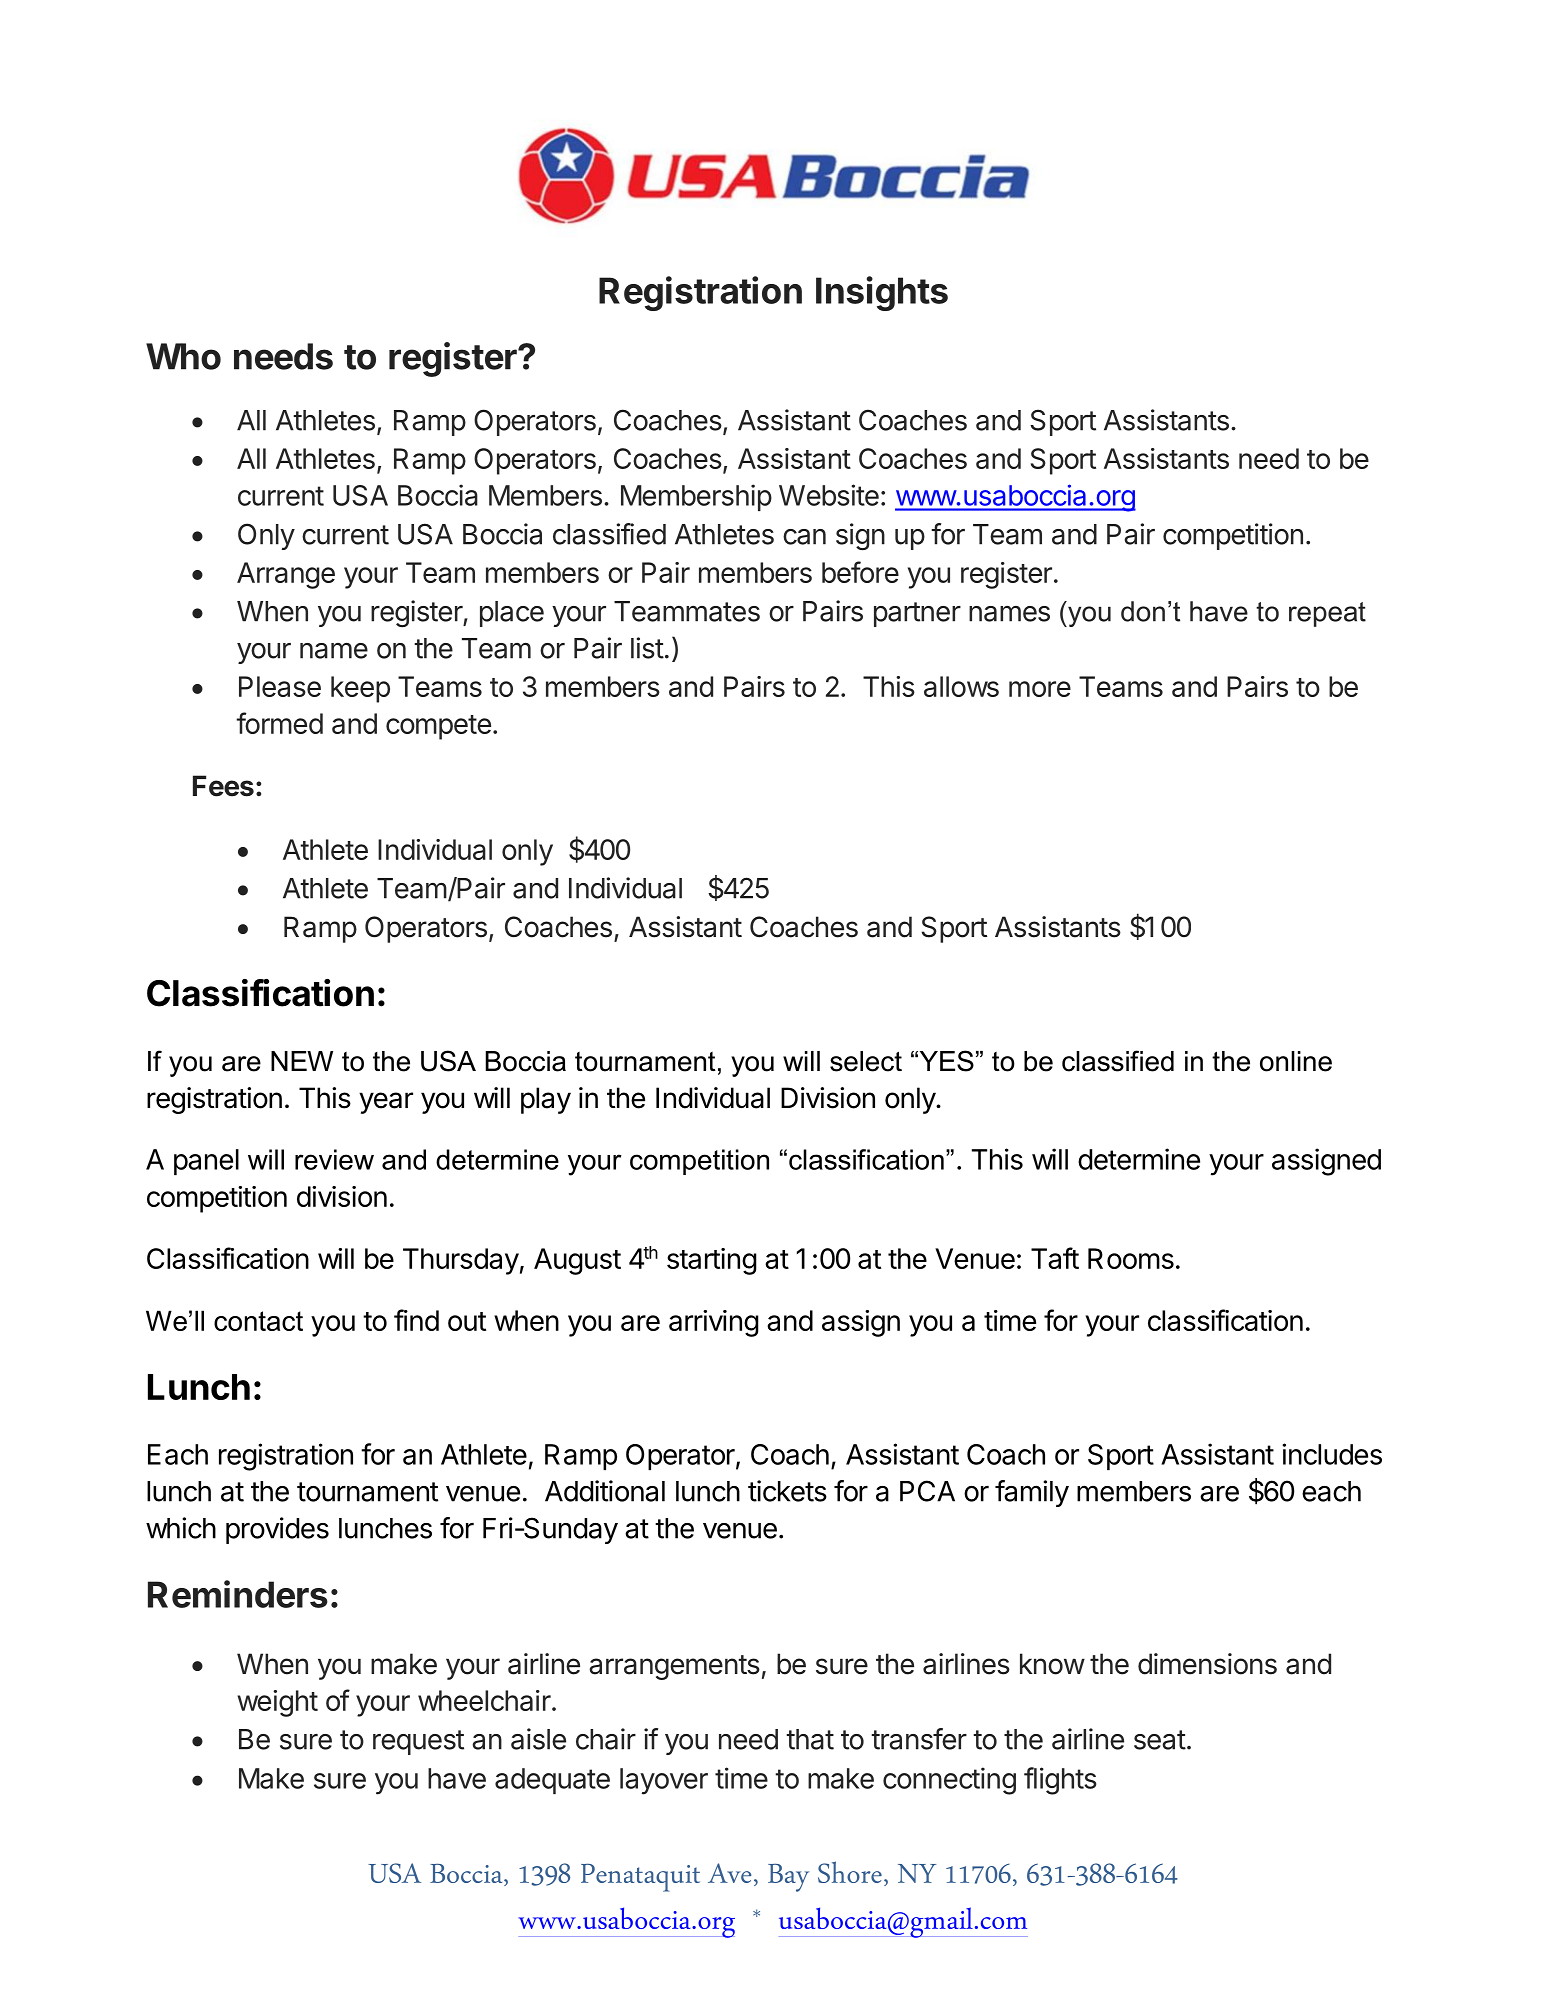  Describe the element at coordinates (866, 1061) in the image. I see `select` at that location.
